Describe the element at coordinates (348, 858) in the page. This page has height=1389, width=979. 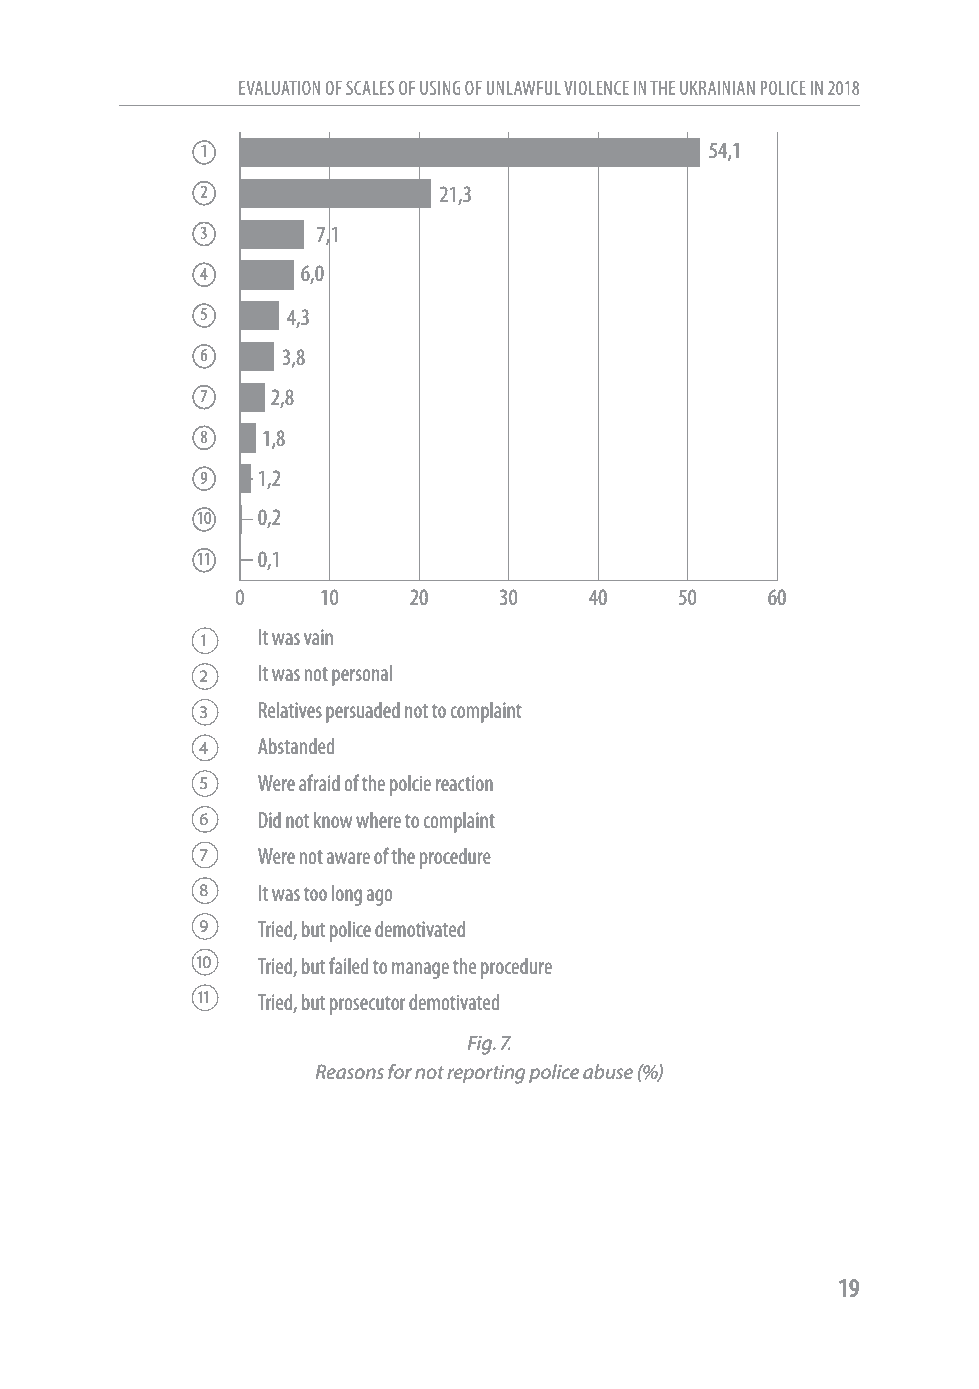
I see `aware` at that location.
